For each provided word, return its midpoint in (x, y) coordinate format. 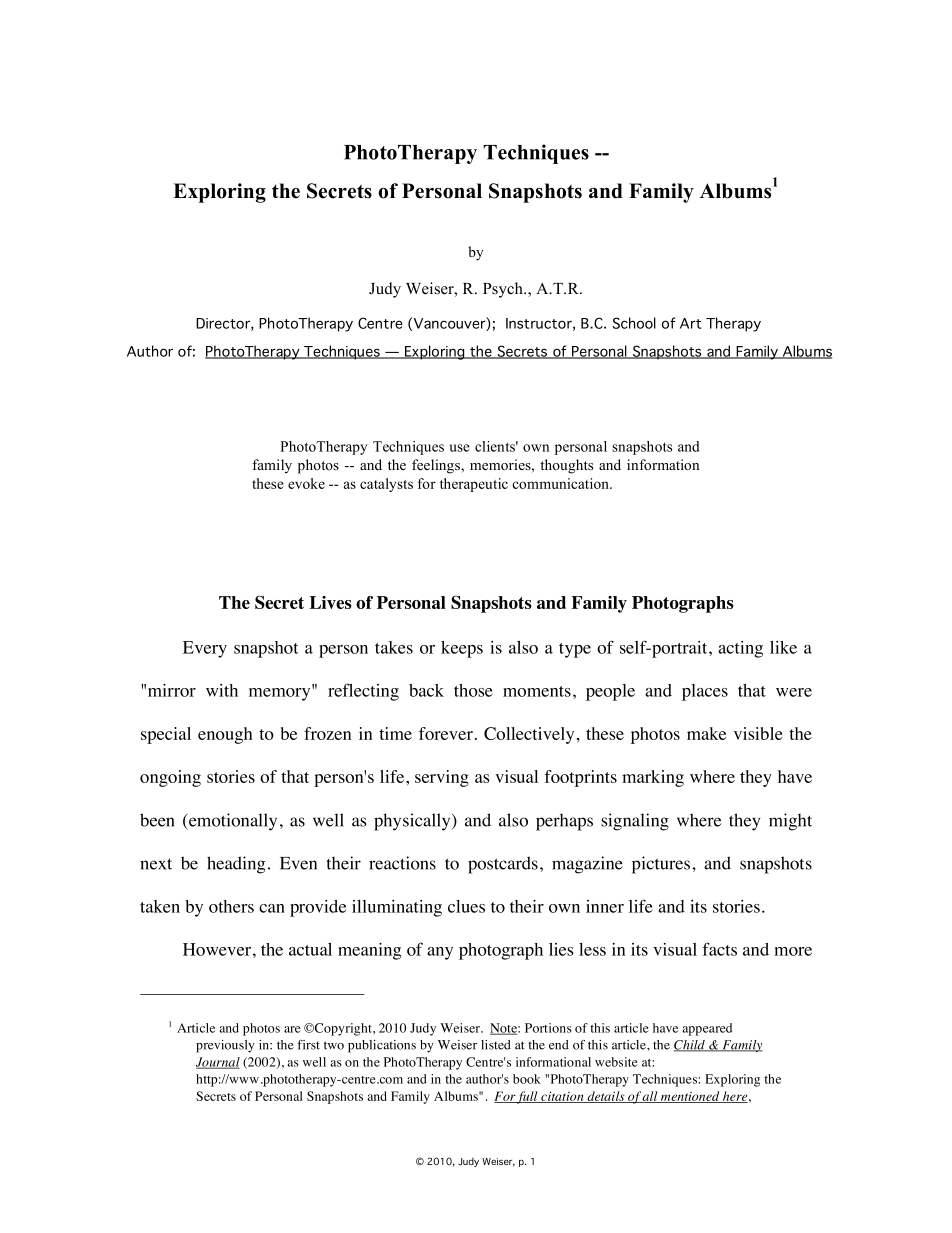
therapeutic (474, 485)
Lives (330, 602)
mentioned (690, 1097)
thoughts (566, 466)
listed (496, 1045)
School (634, 323)
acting (740, 649)
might (790, 822)
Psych (504, 290)
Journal (218, 1063)
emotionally (232, 822)
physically (413, 822)
